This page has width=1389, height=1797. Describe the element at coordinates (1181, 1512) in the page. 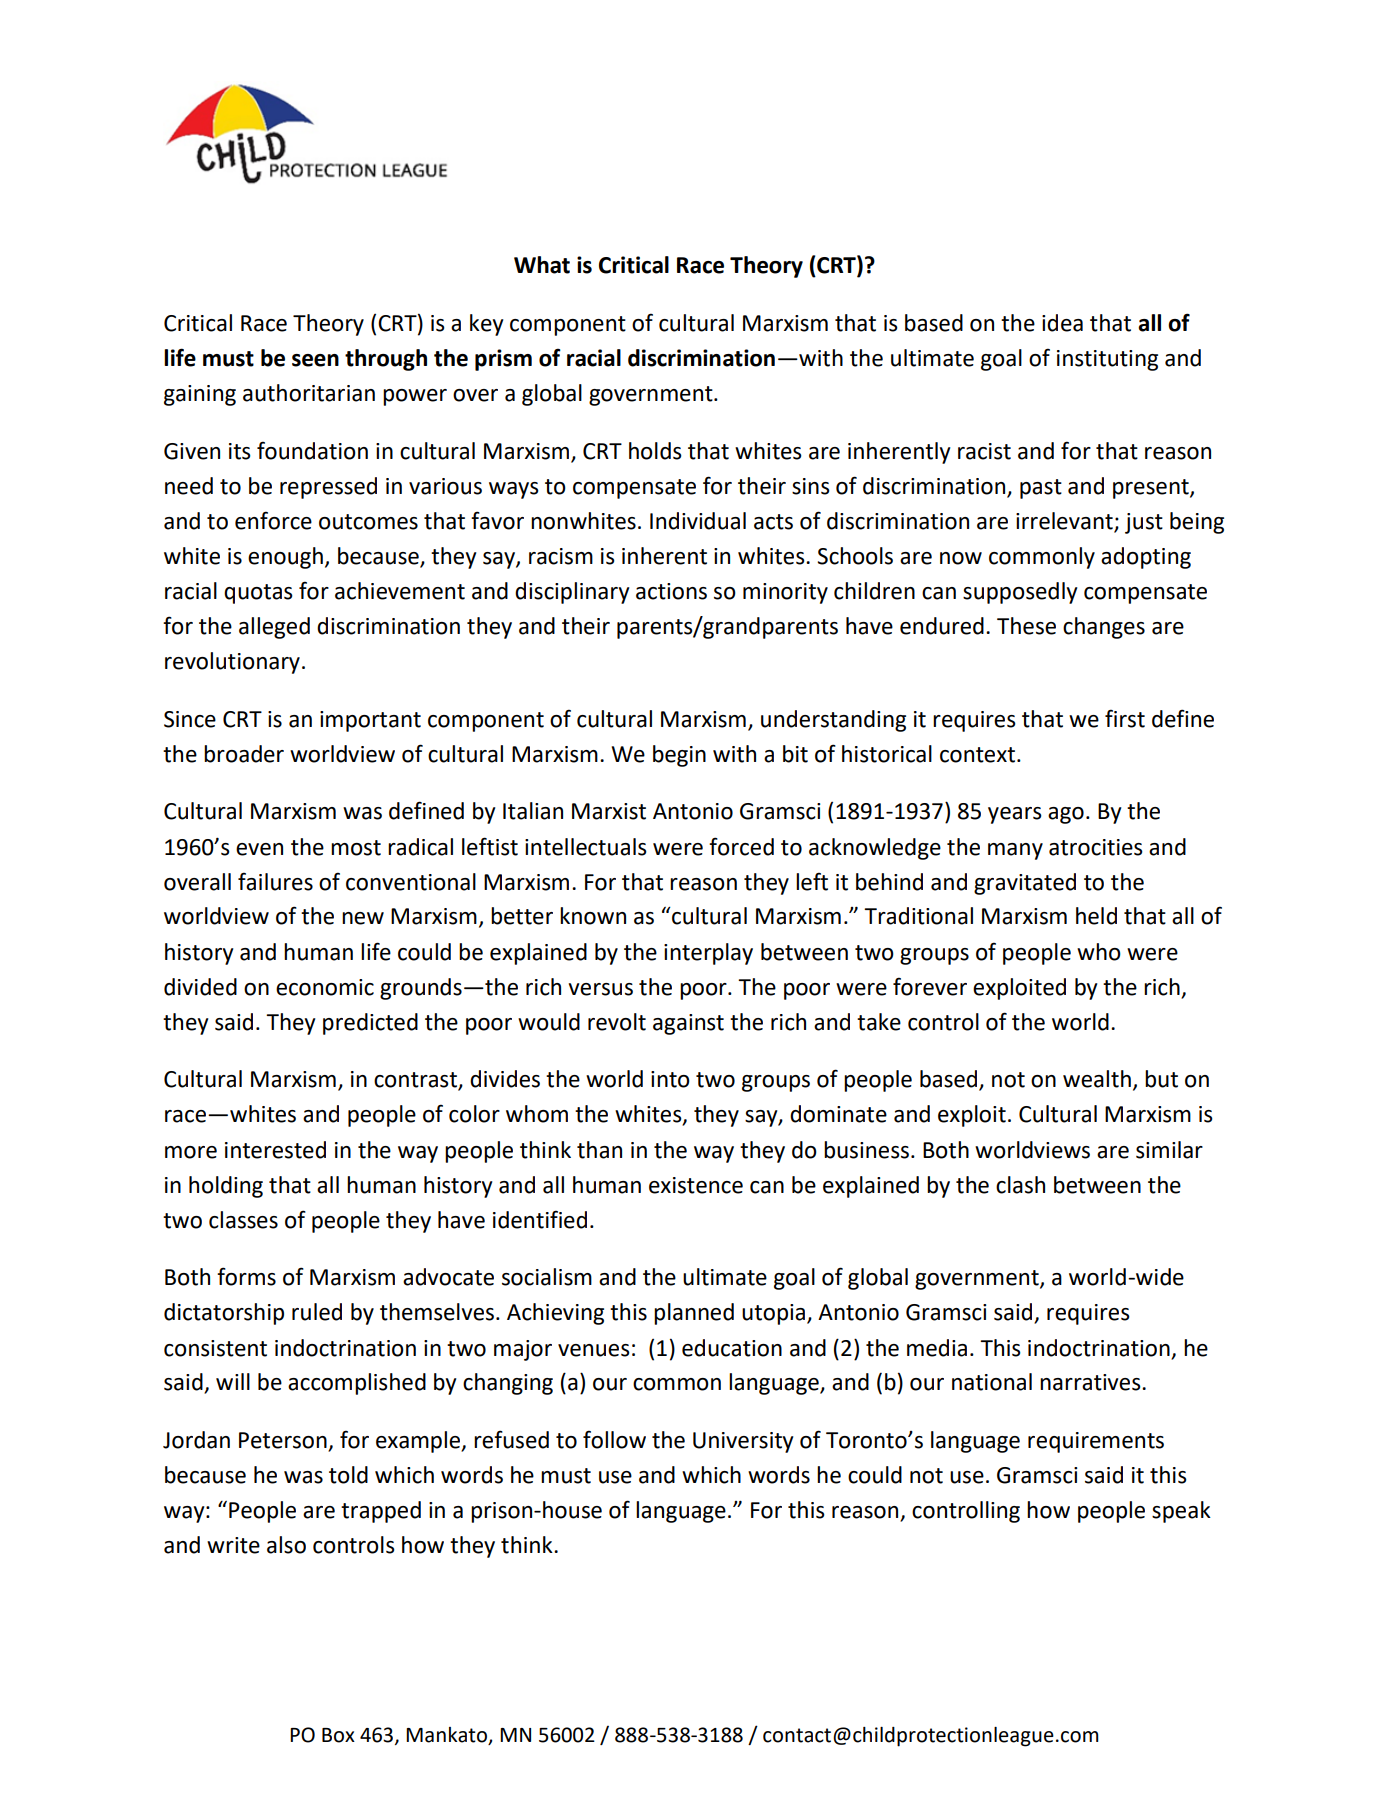

I see `speak` at that location.
